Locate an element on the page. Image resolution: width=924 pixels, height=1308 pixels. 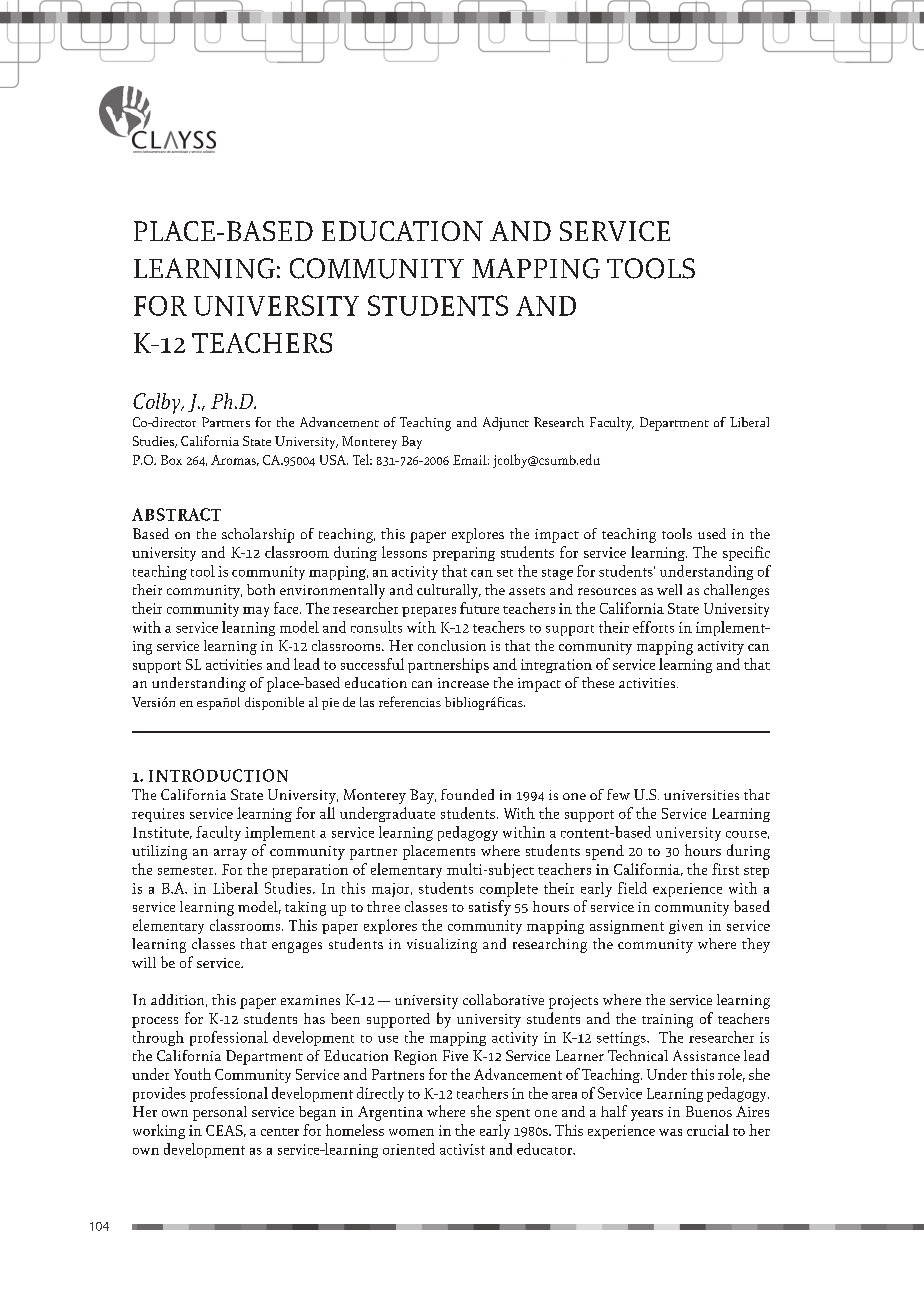
Box is located at coordinates (171, 460).
